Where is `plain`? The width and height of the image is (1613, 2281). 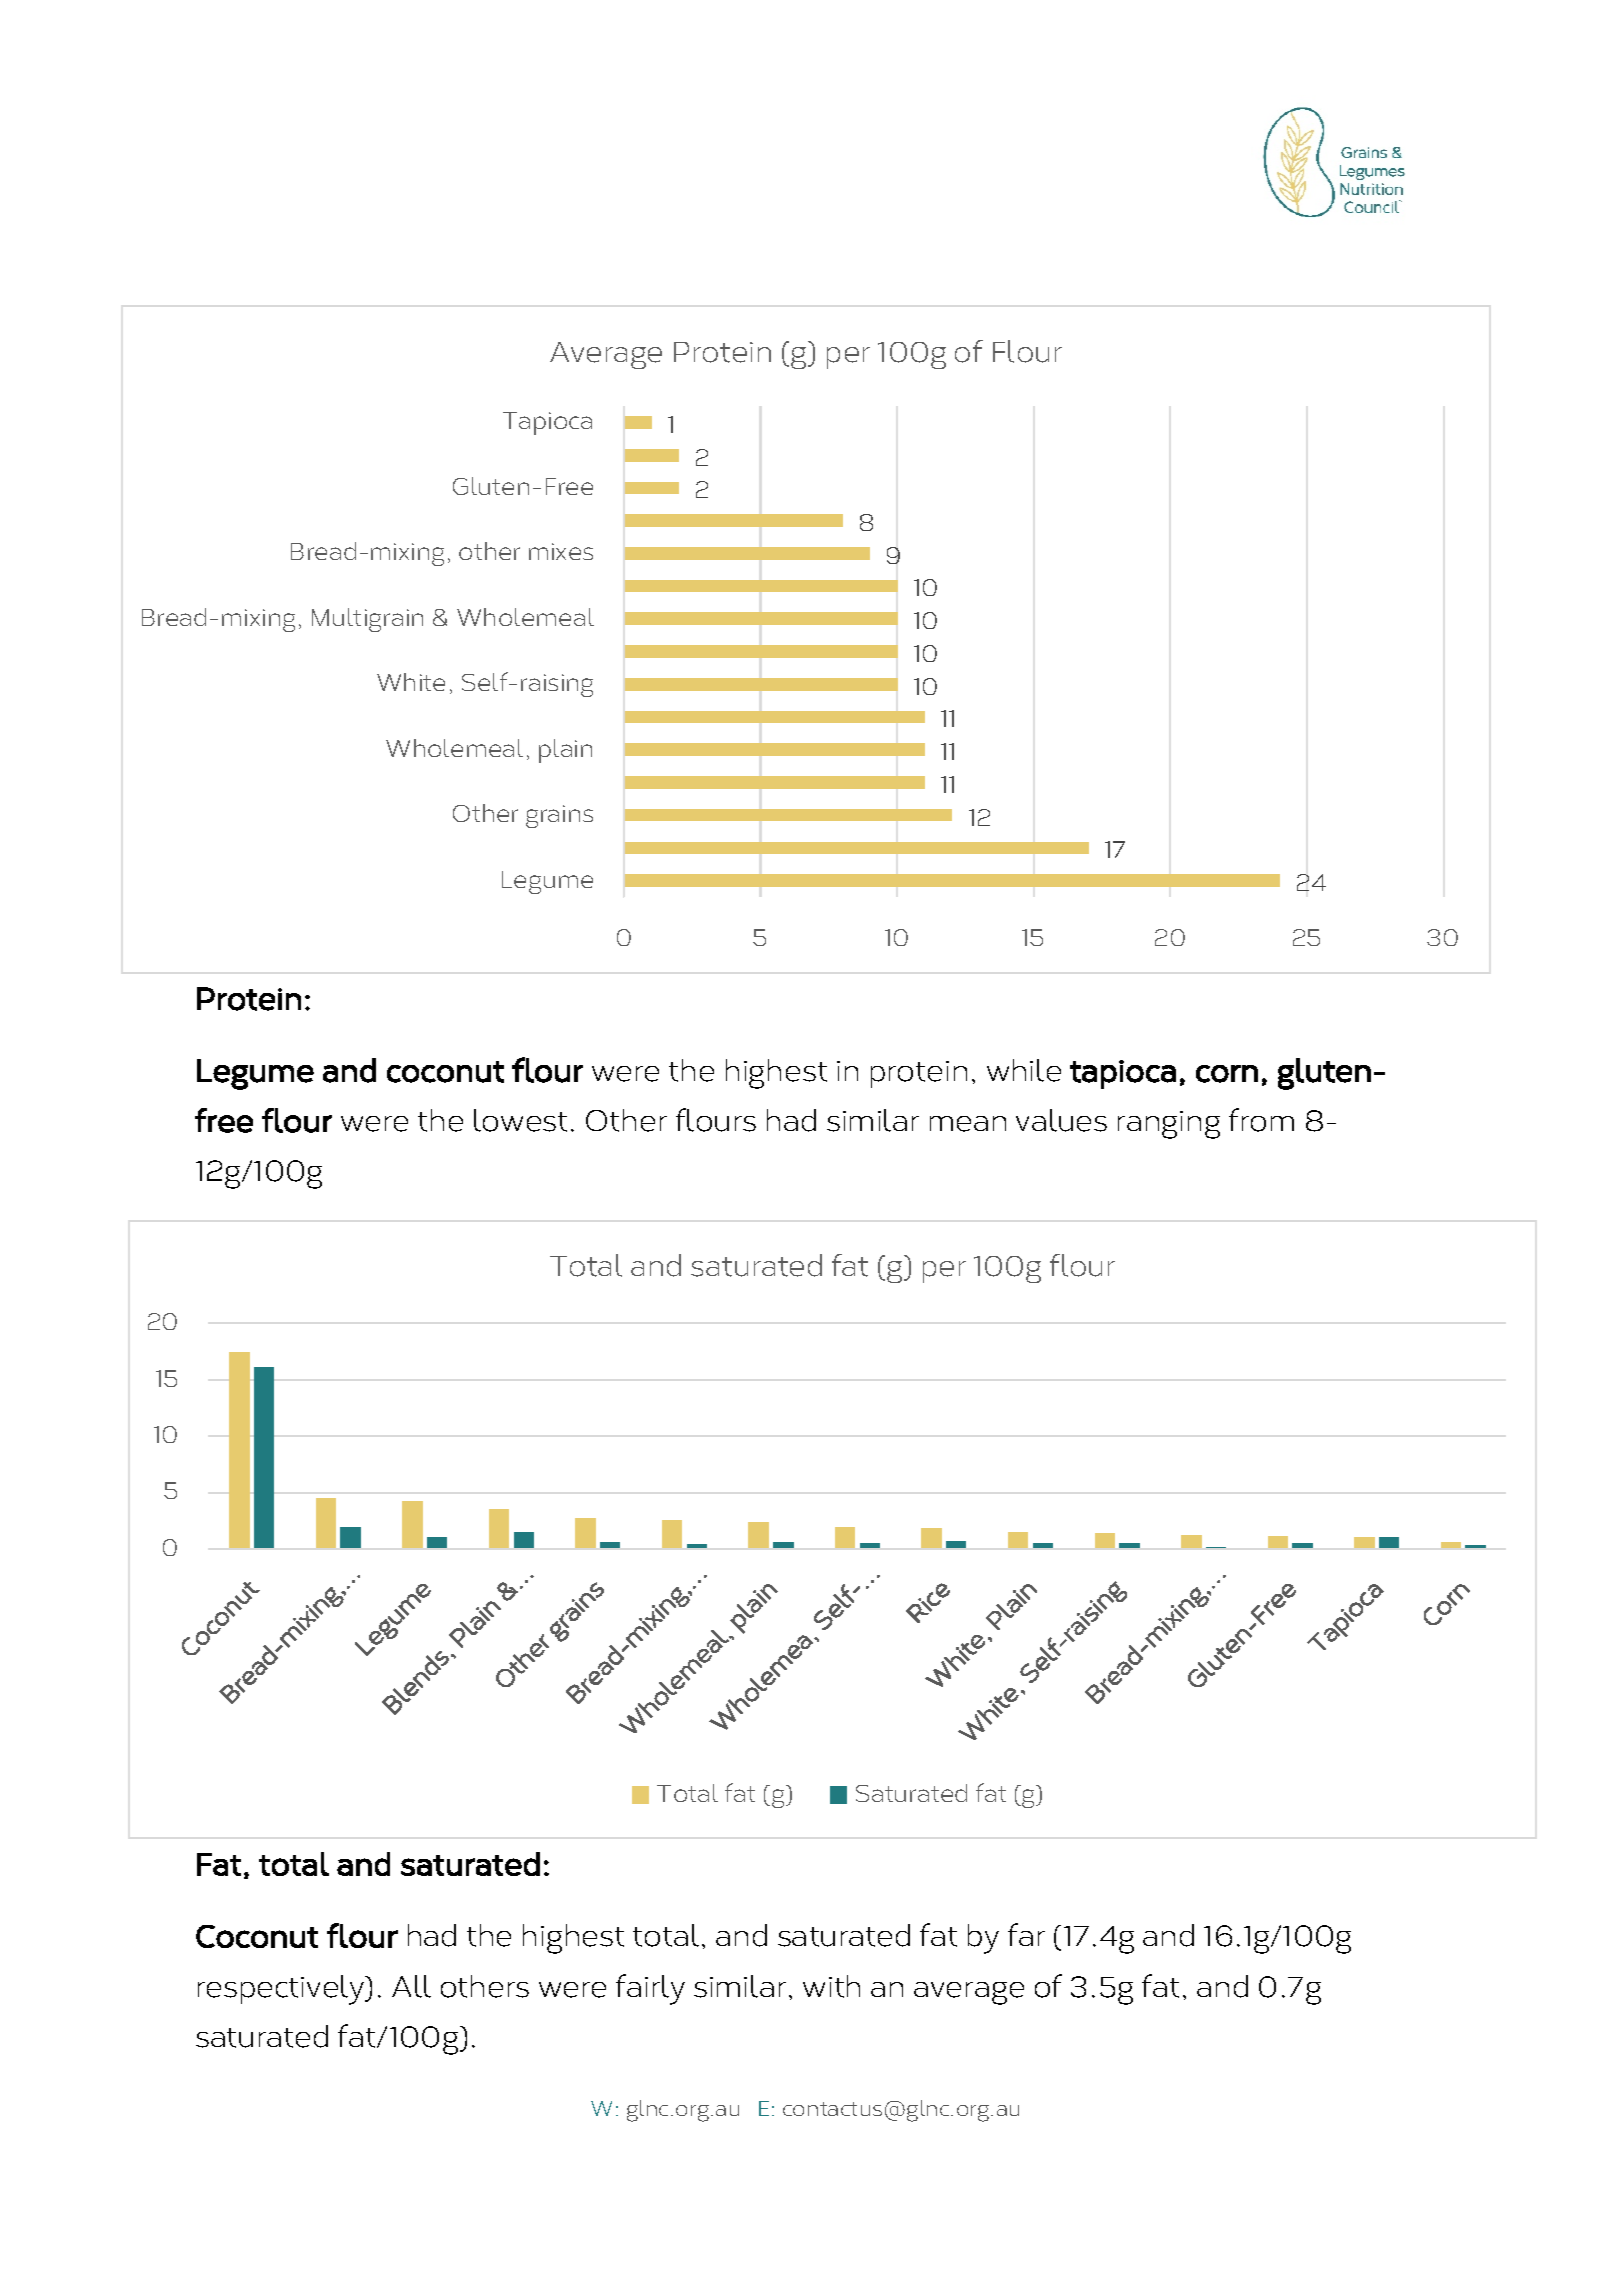 plain is located at coordinates (565, 751).
